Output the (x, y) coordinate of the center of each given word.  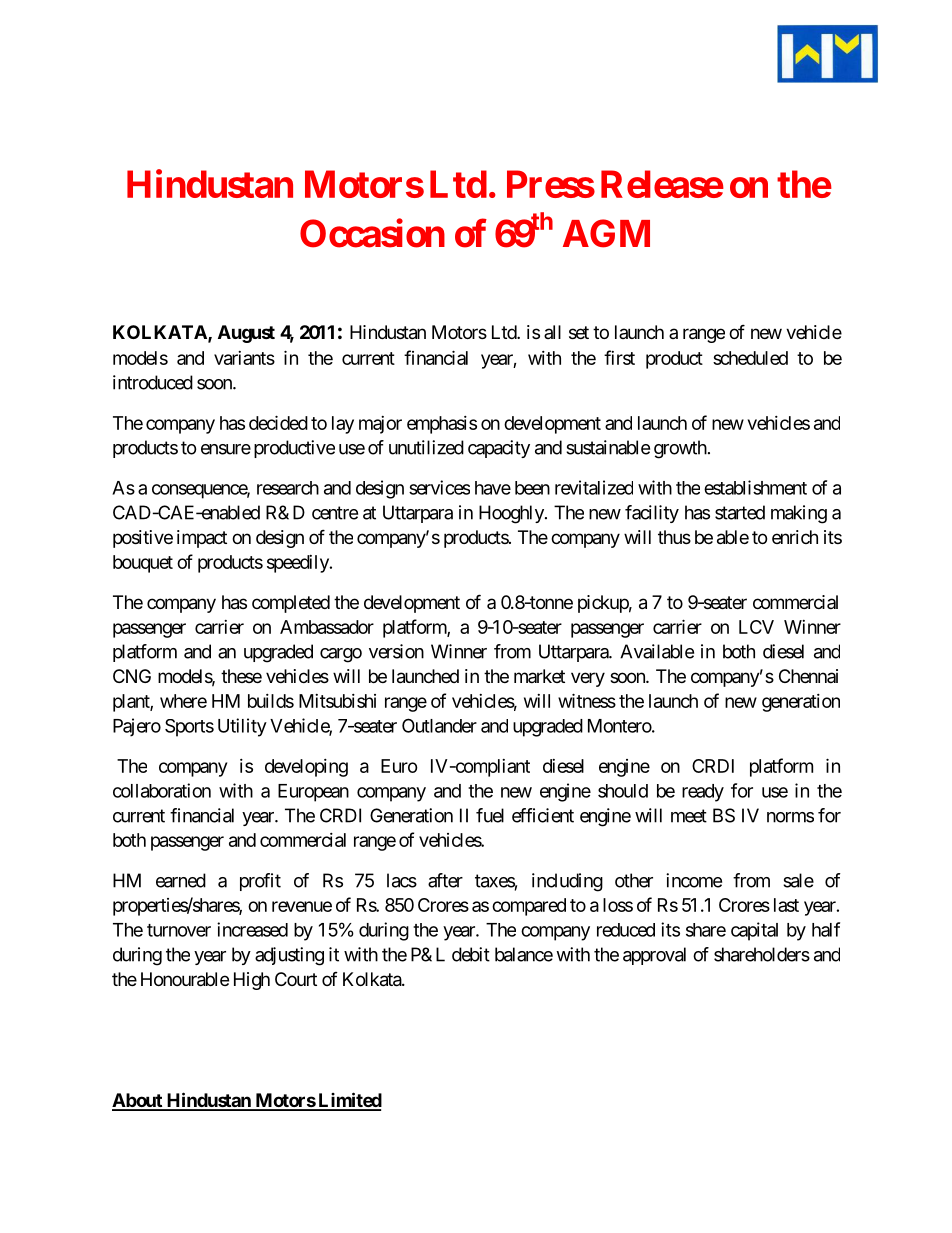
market (539, 676)
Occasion (372, 233)
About (138, 1101)
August (246, 334)
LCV (756, 627)
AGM (606, 233)
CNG (132, 676)
